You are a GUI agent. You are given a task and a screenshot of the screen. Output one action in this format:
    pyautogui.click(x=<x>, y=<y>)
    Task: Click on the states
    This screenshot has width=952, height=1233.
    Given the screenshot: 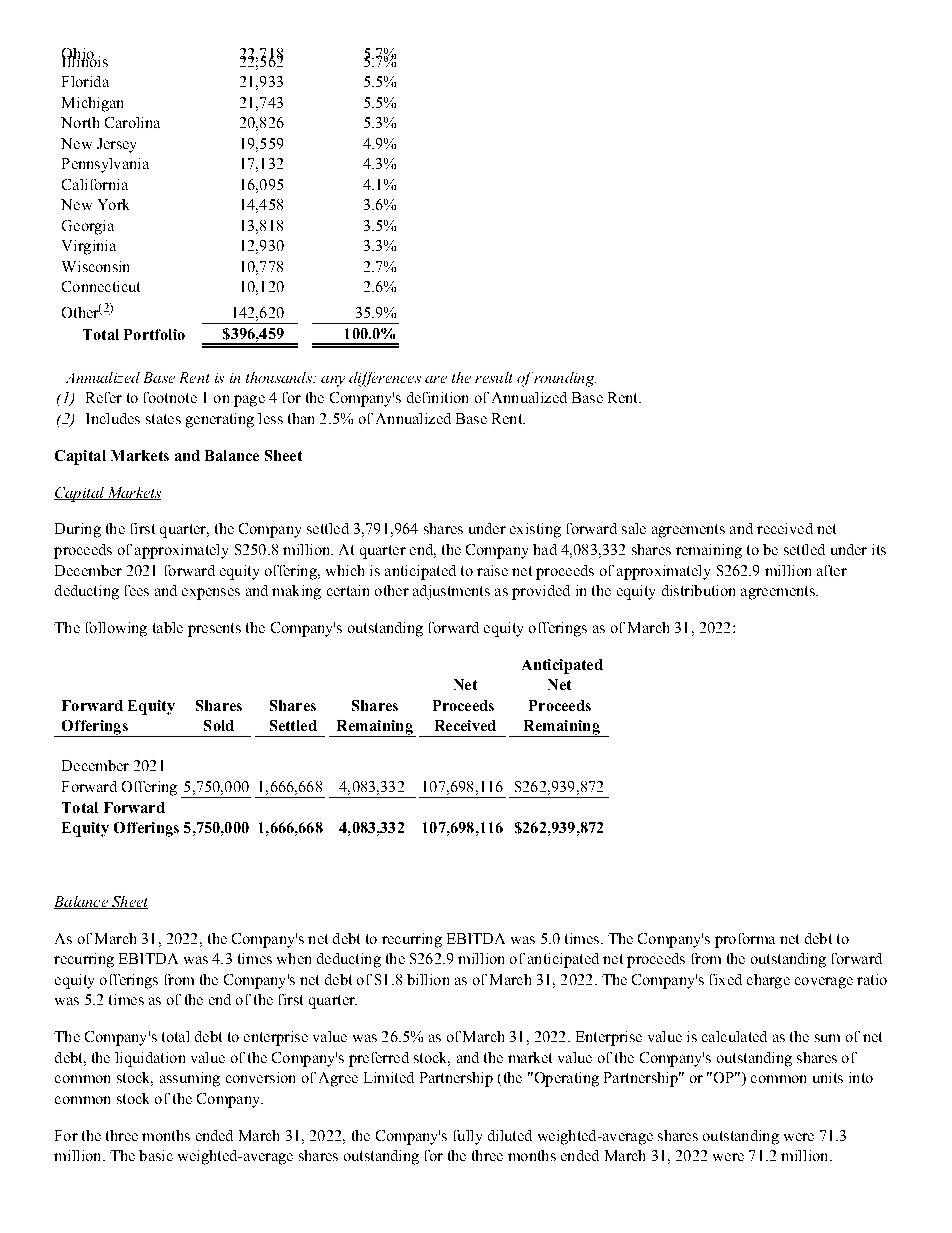 What is the action you would take?
    pyautogui.click(x=163, y=419)
